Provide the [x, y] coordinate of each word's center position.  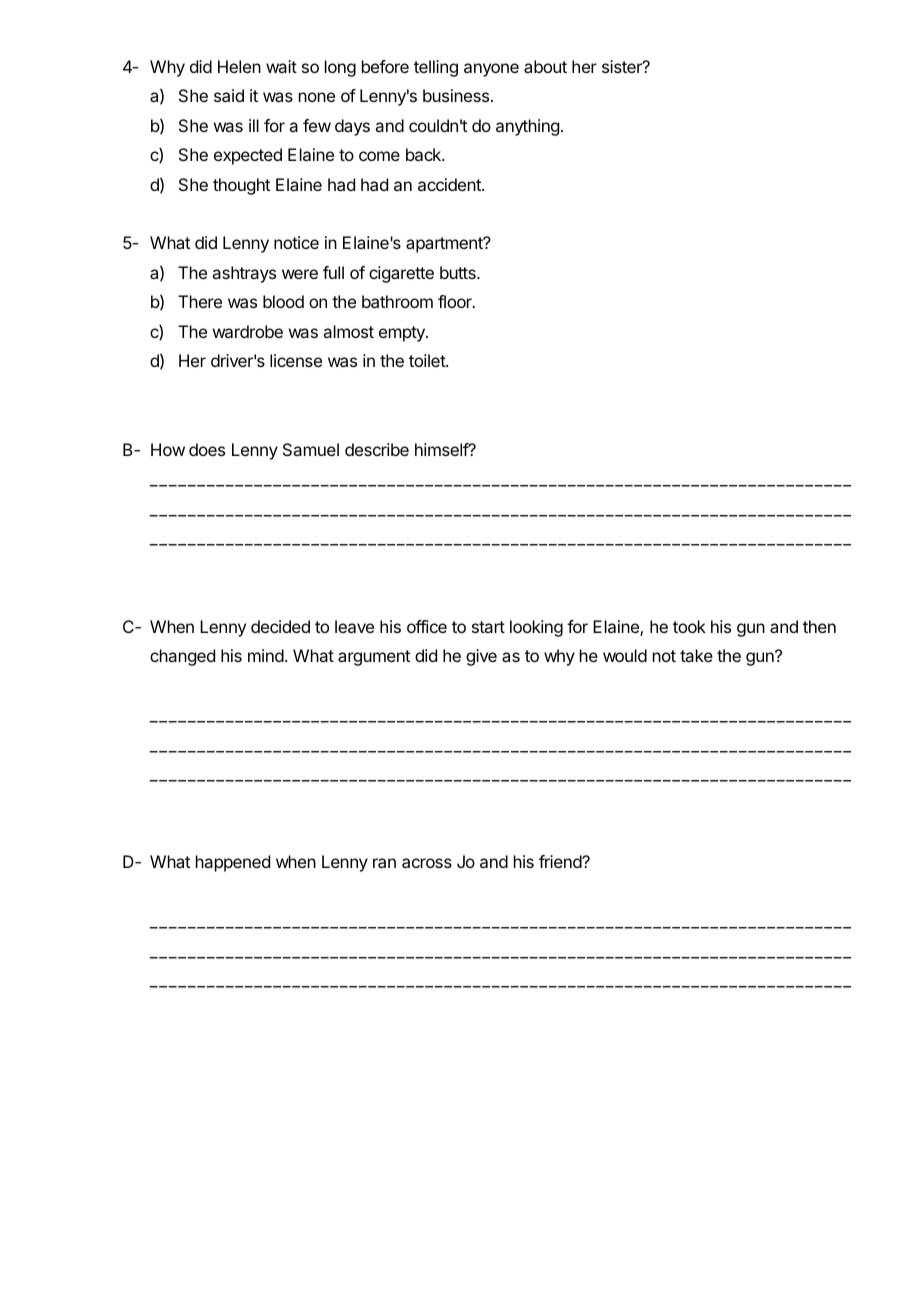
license [296, 360]
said [229, 95]
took [689, 626]
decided [280, 626]
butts [459, 272]
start [488, 627]
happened [233, 863]
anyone [491, 70]
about [545, 66]
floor [456, 301]
